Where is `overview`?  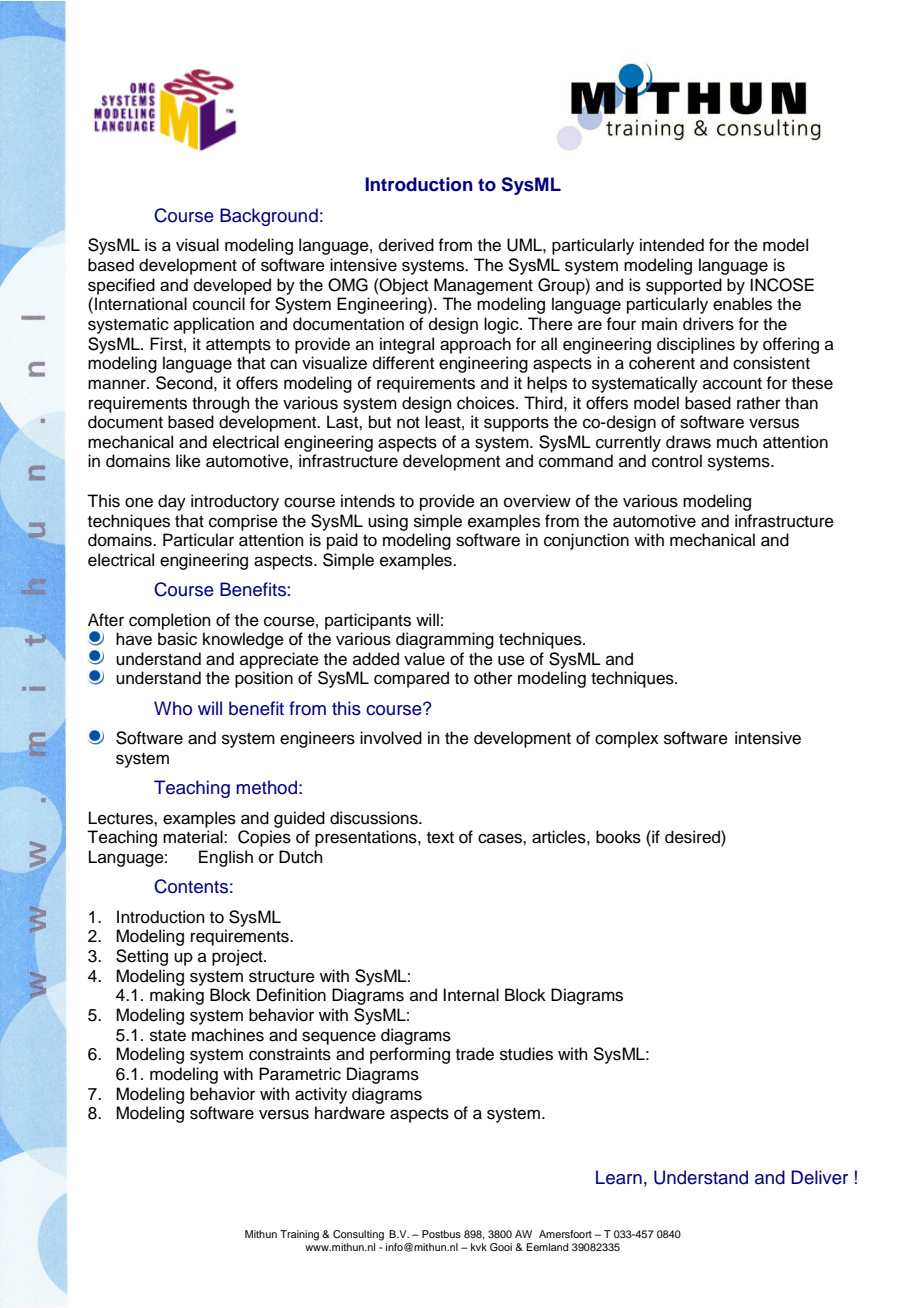 overview is located at coordinates (537, 501).
